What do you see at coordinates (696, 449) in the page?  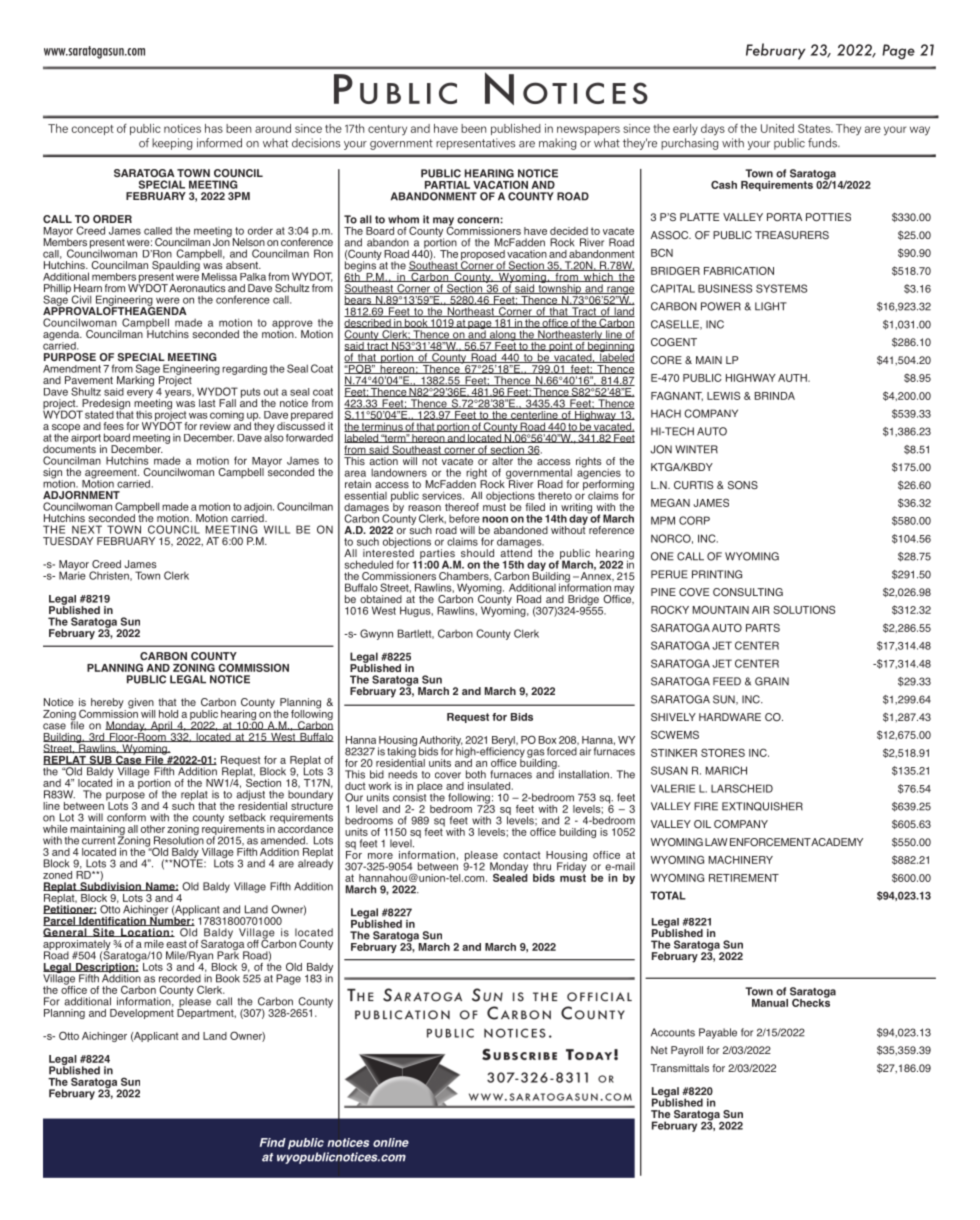 I see `WINTER` at bounding box center [696, 449].
